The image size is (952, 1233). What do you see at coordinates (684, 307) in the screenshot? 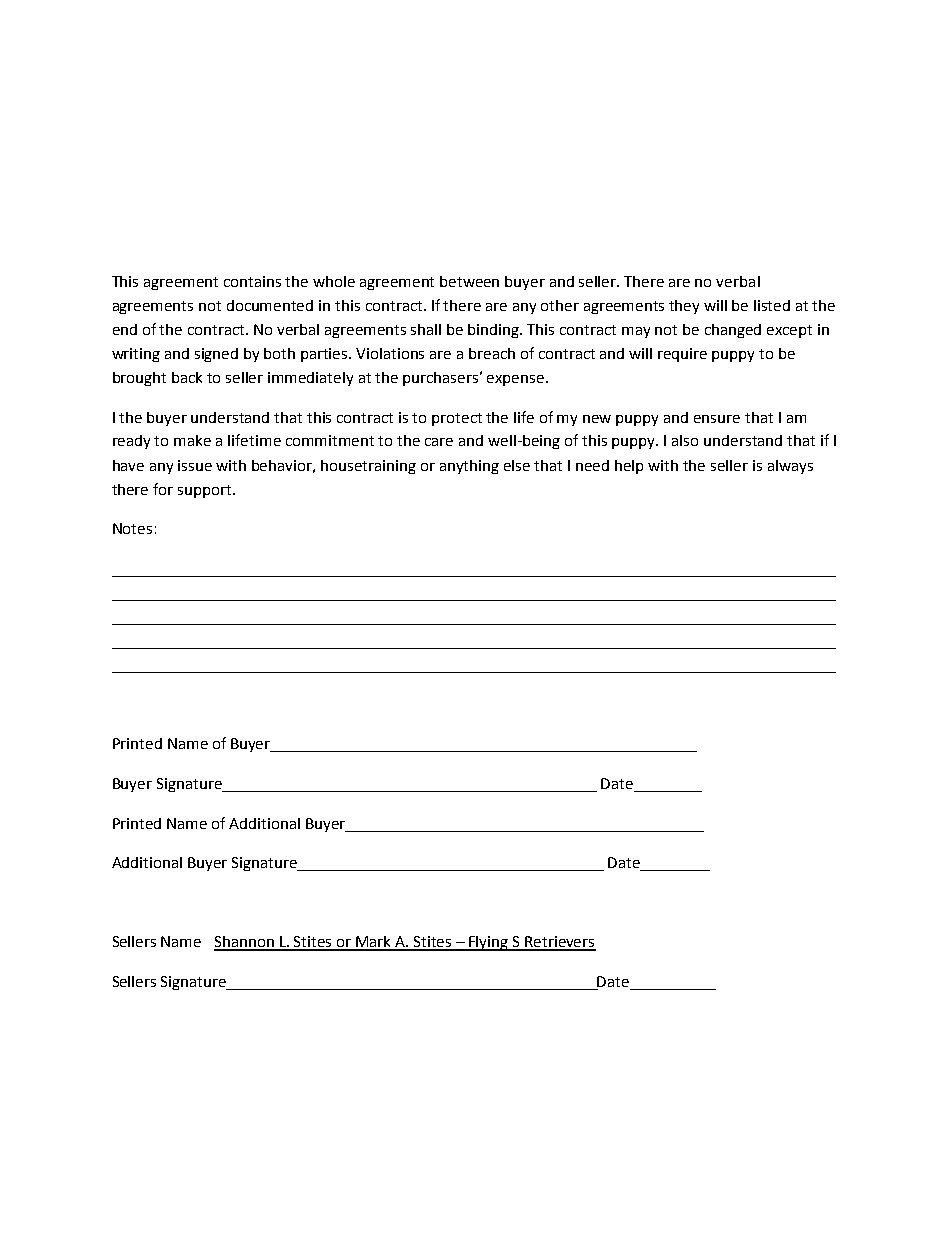
I see `they` at bounding box center [684, 307].
